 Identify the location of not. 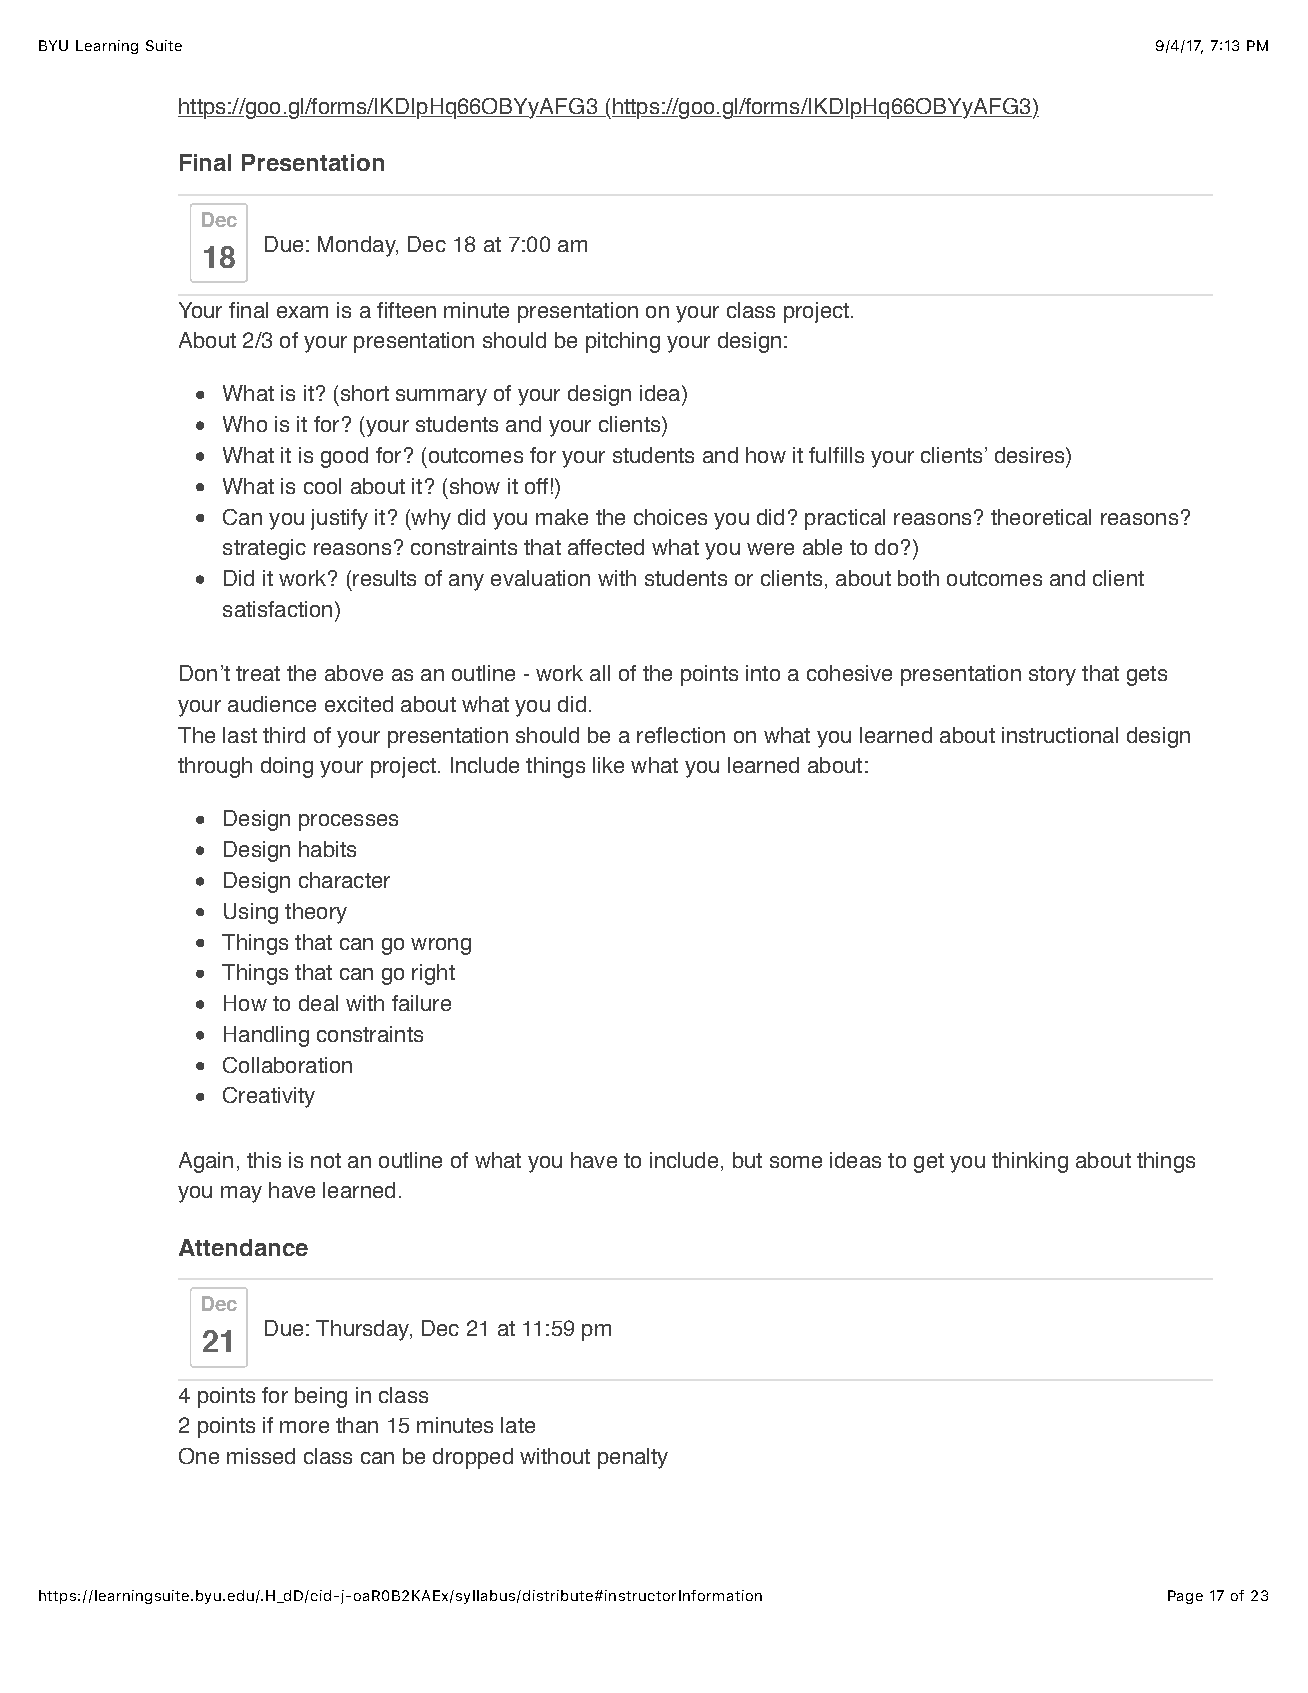
(326, 1160).
